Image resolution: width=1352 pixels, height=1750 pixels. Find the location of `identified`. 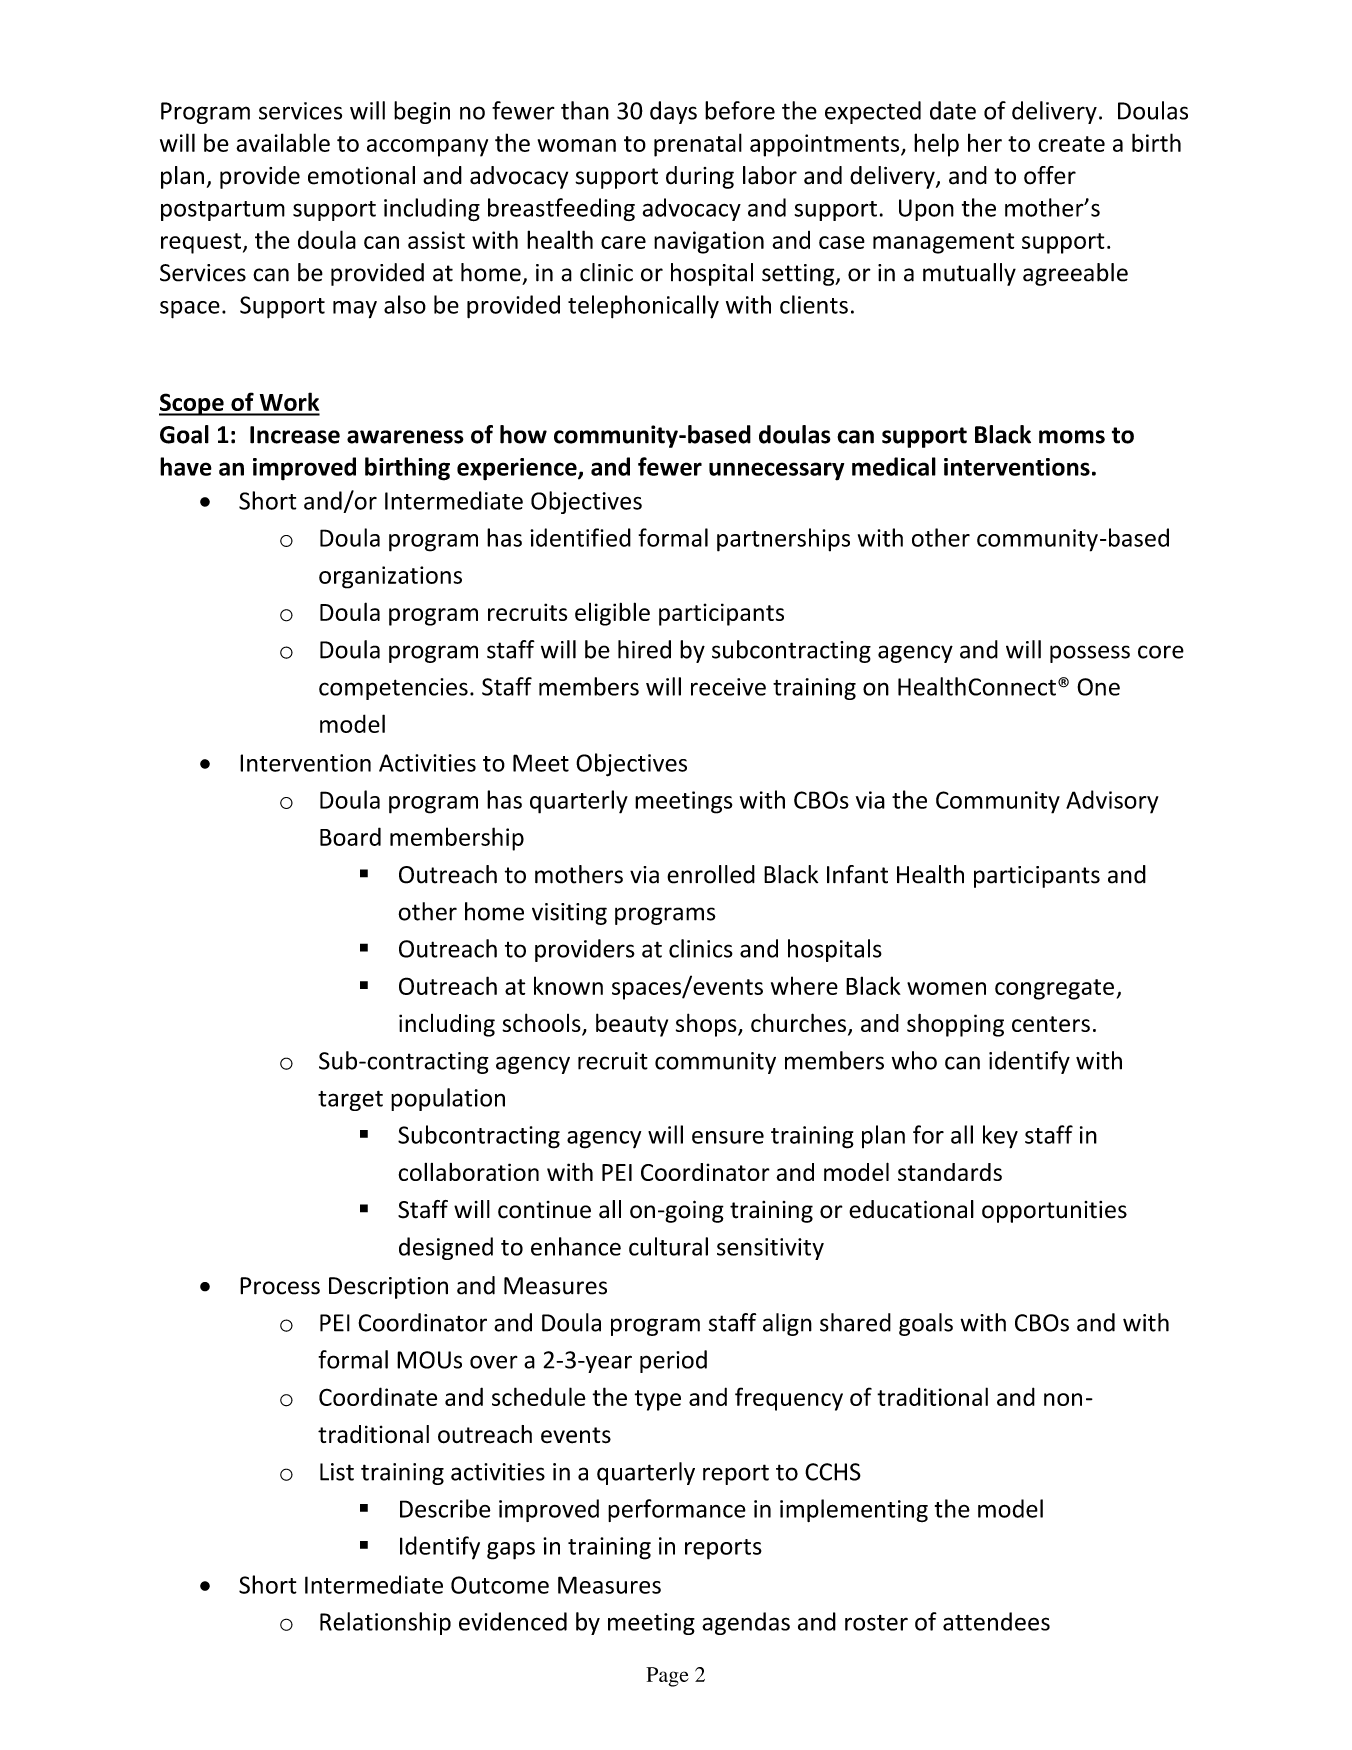

identified is located at coordinates (580, 537).
